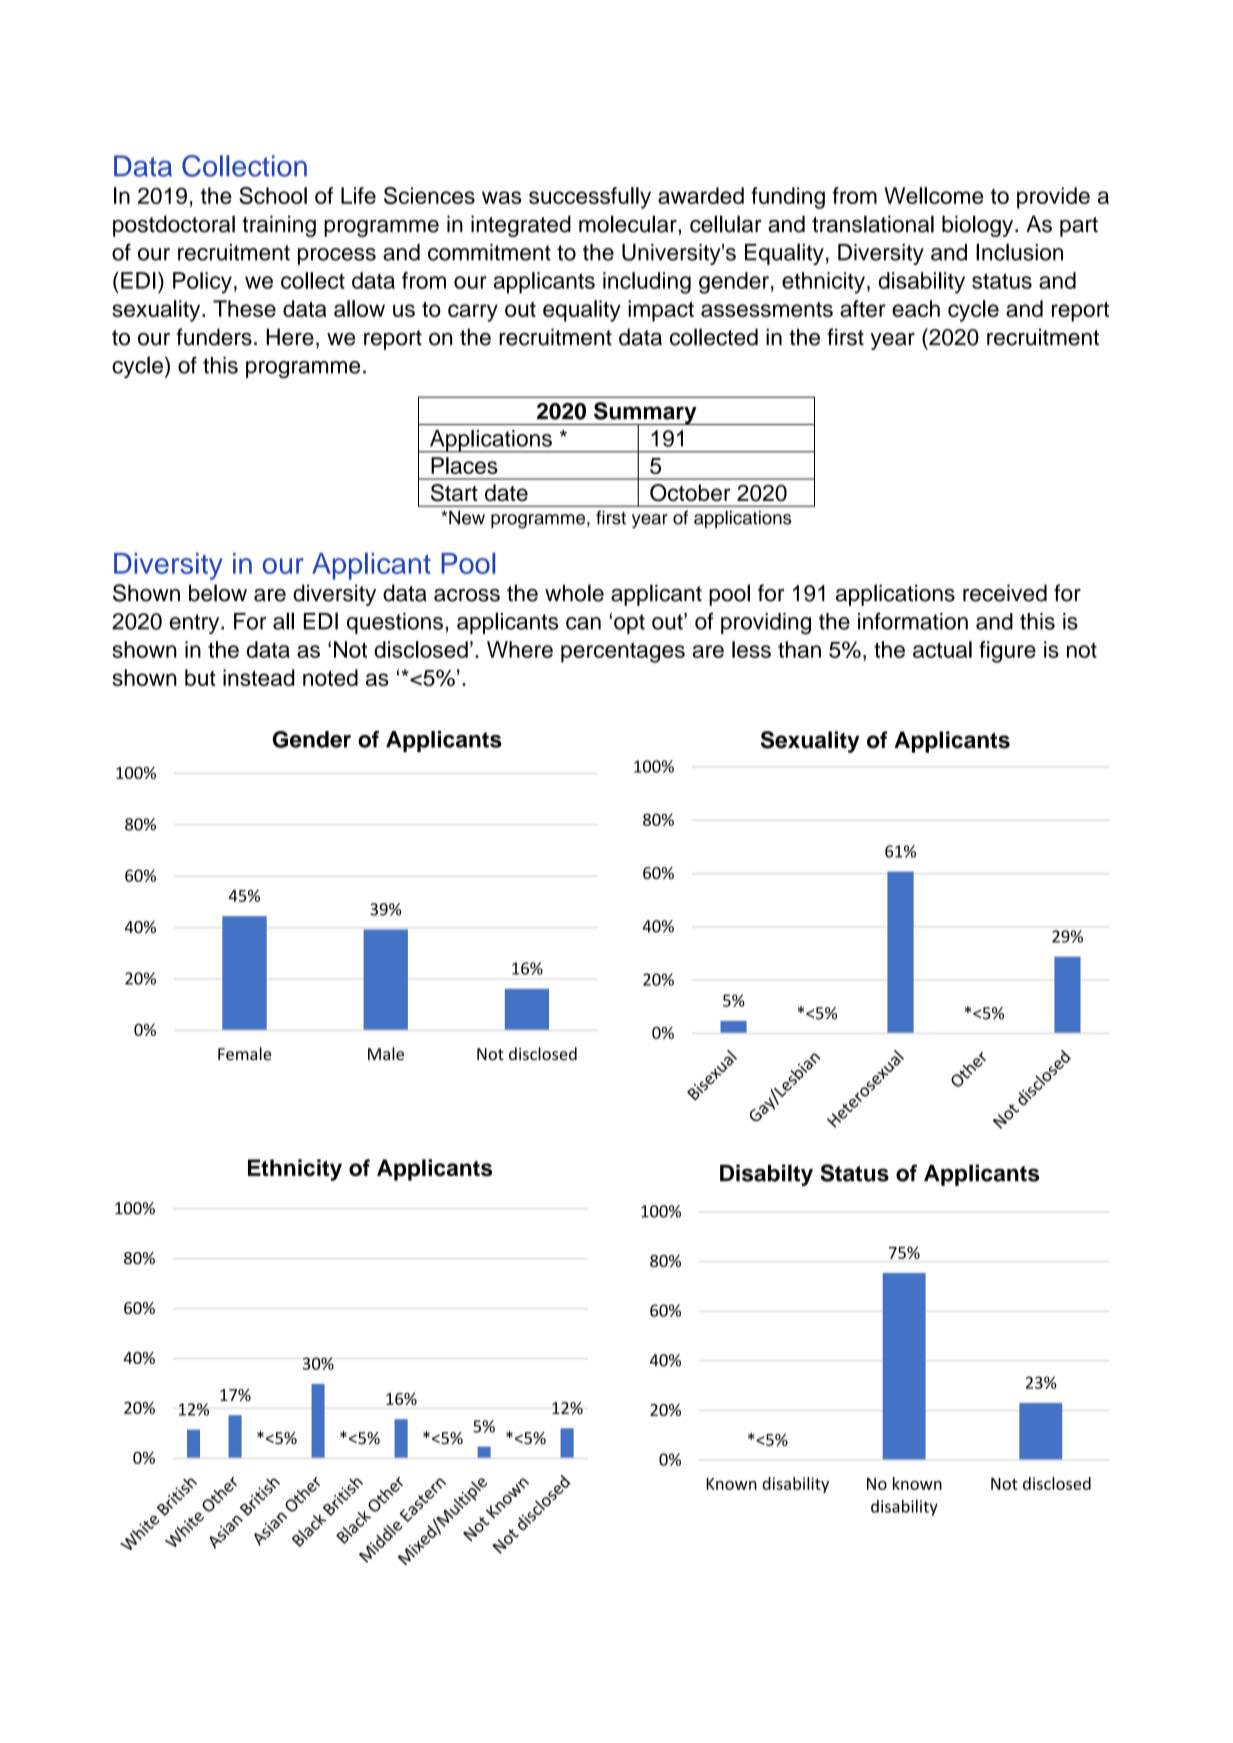 The width and height of the screenshot is (1233, 1743). I want to click on October, so click(690, 493).
